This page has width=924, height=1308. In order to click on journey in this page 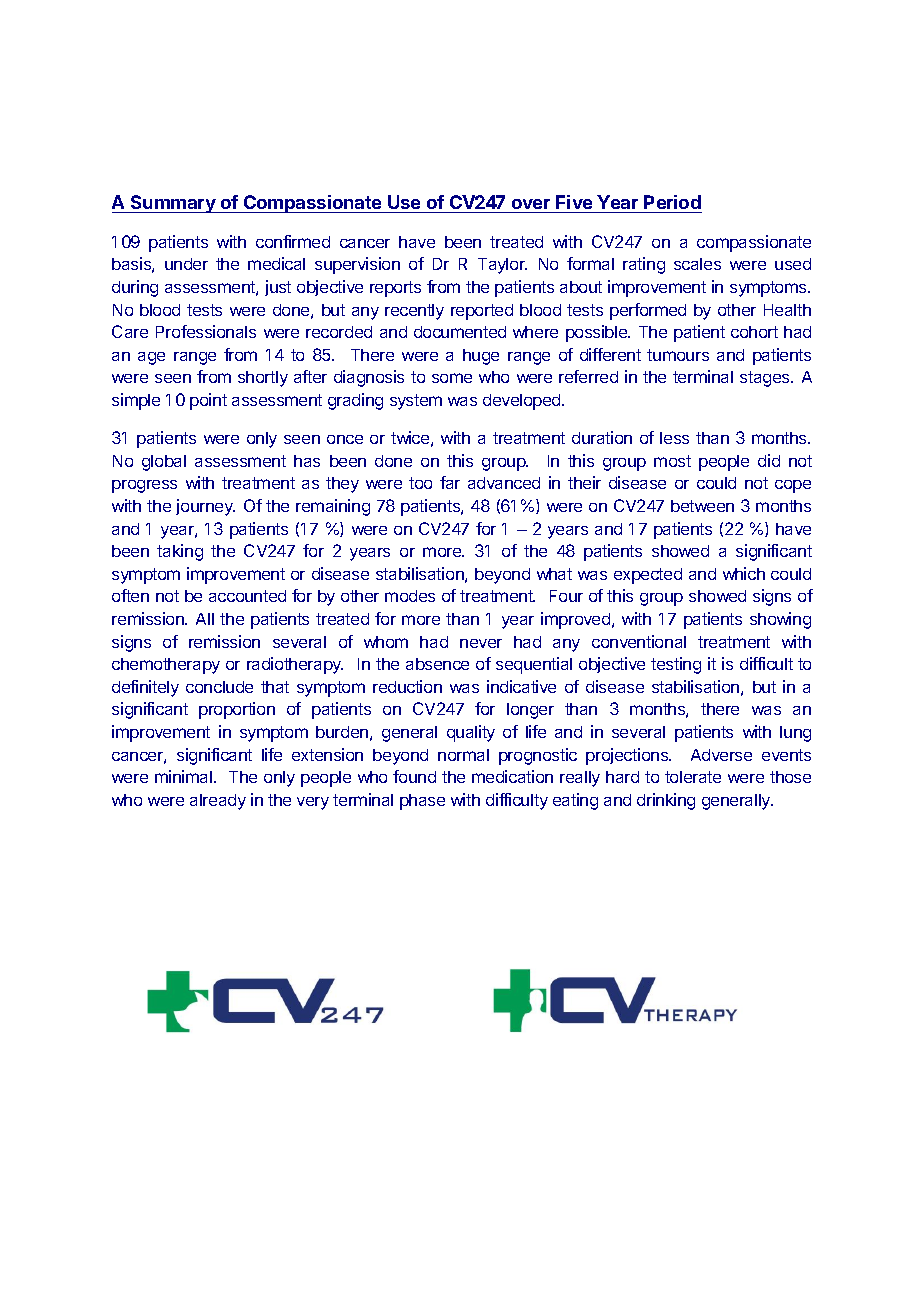, I will do `click(205, 507)`.
